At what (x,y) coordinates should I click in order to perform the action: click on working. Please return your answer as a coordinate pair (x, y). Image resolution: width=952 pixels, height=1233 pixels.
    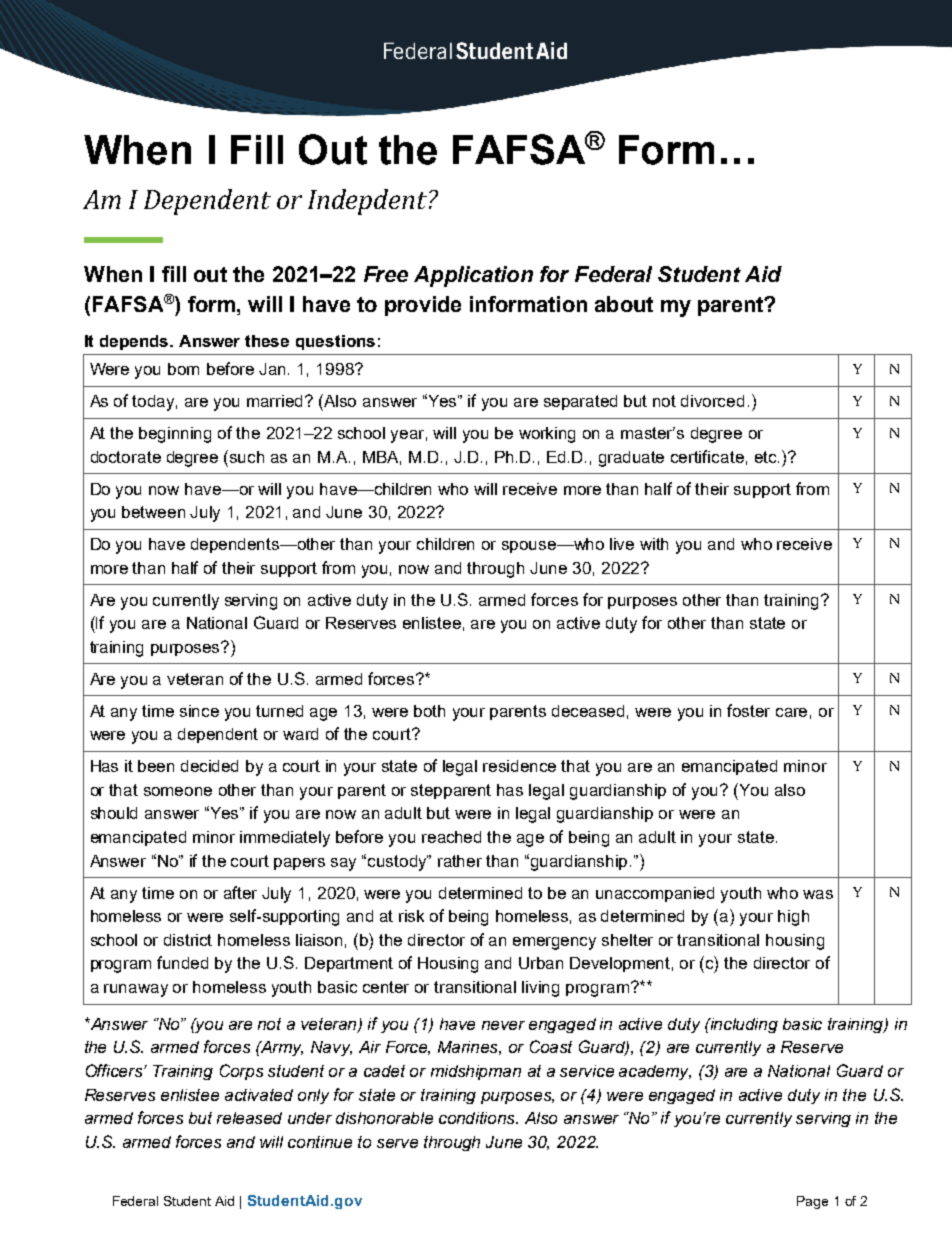
    Looking at the image, I should click on (547, 435).
